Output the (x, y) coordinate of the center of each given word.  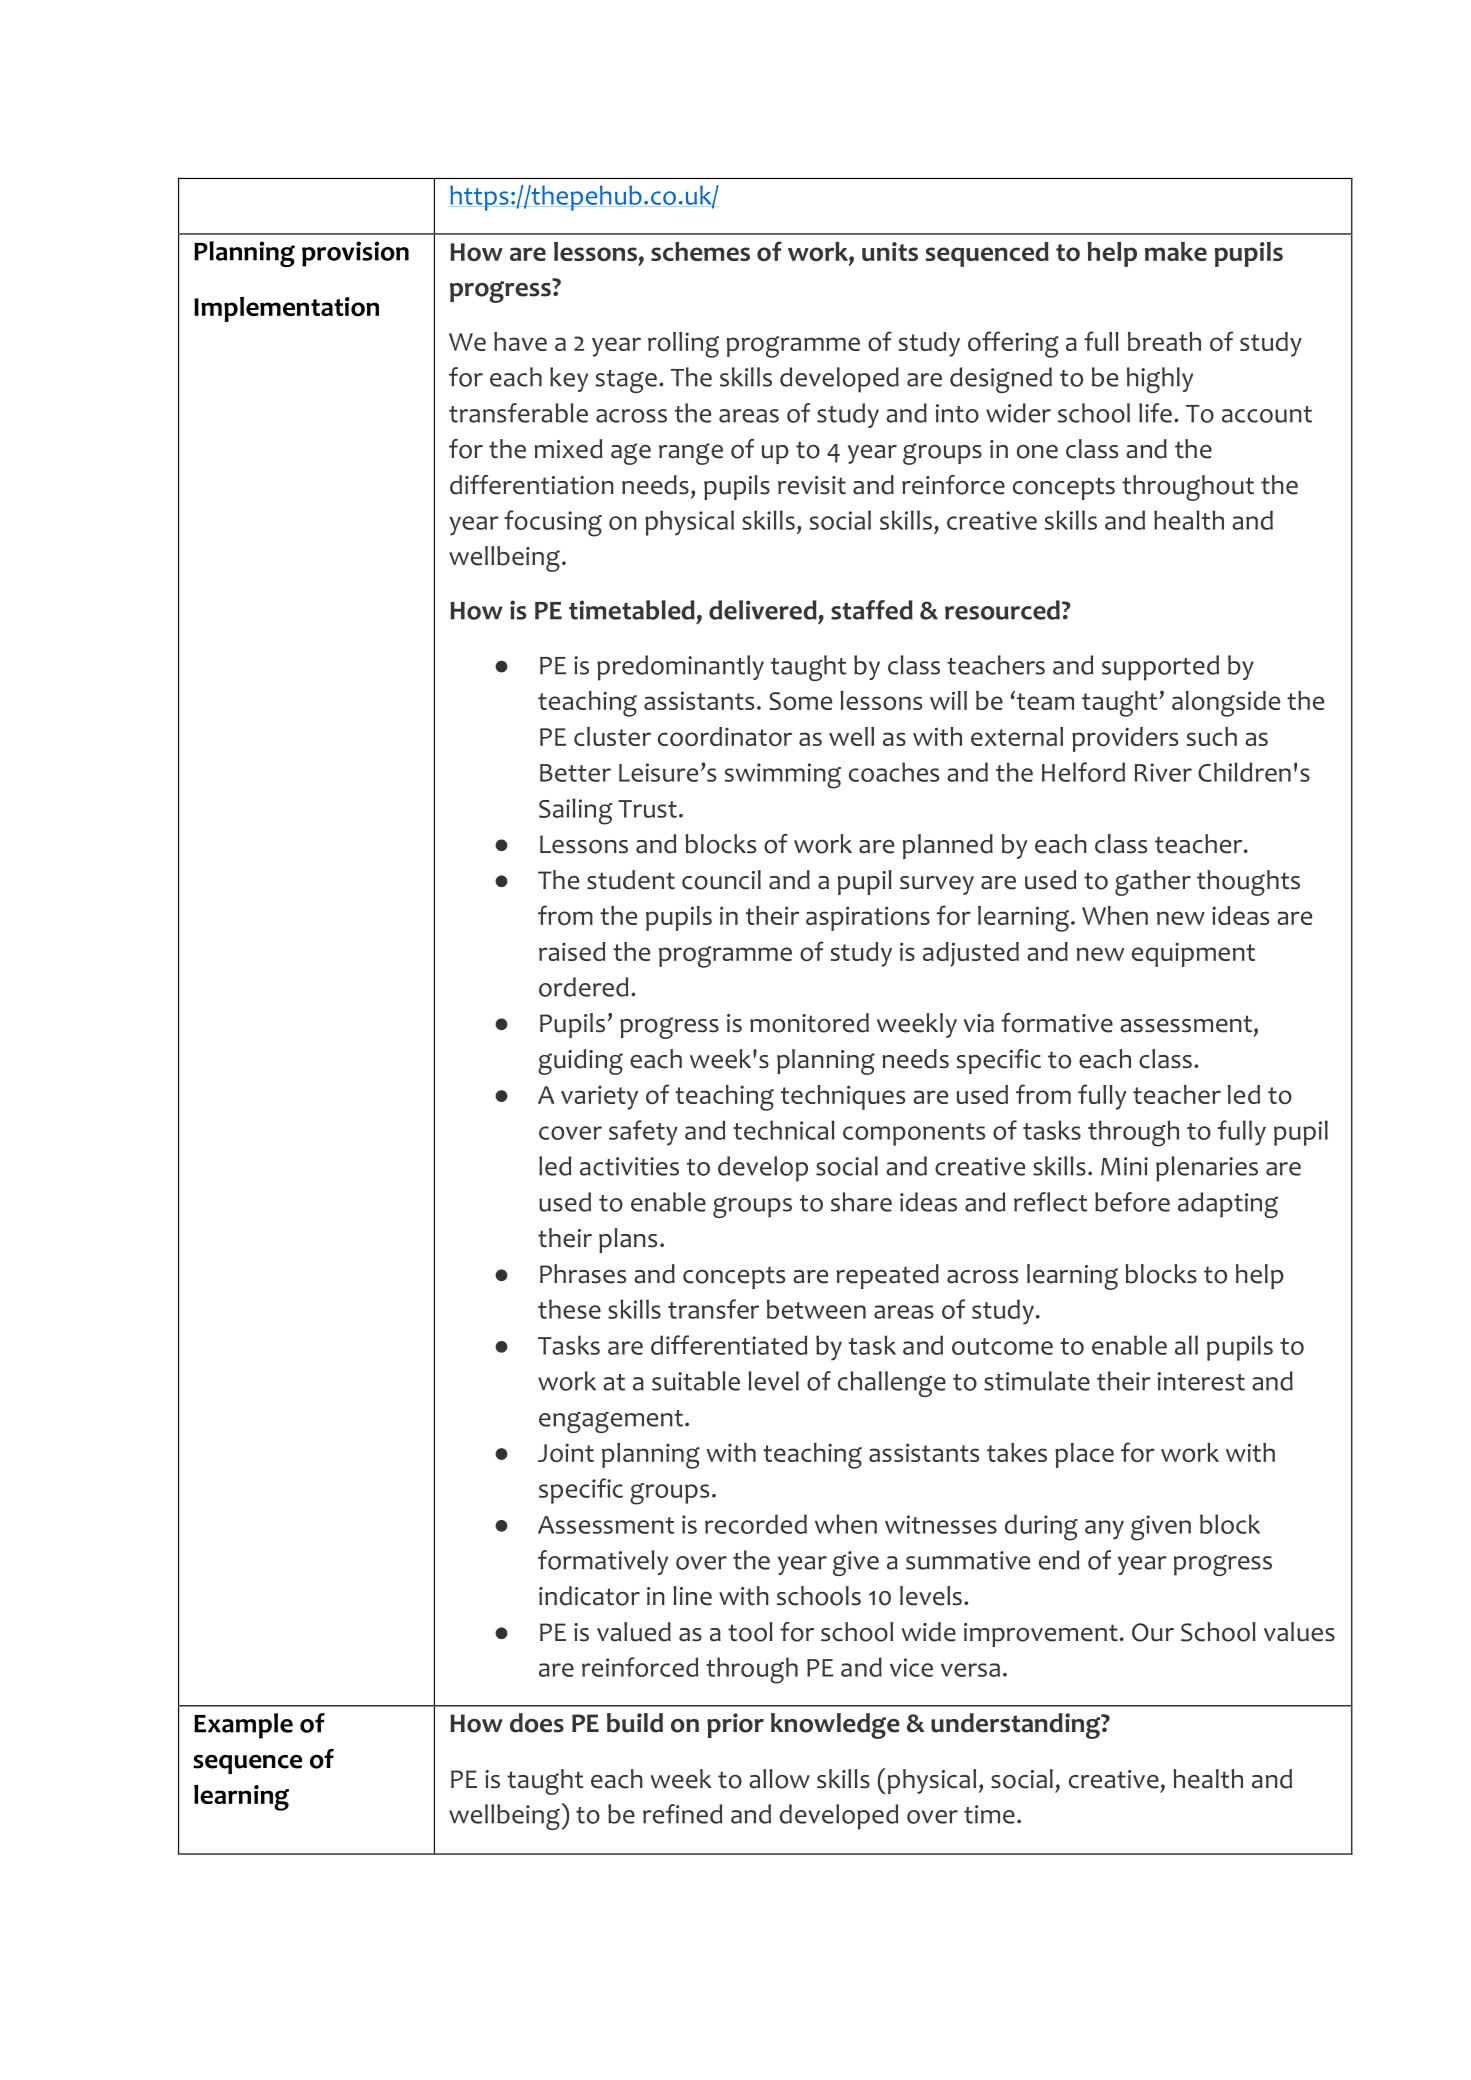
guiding (580, 1062)
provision (355, 254)
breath (1164, 341)
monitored (809, 1023)
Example (243, 1726)
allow (779, 1779)
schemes (700, 251)
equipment (1193, 954)
